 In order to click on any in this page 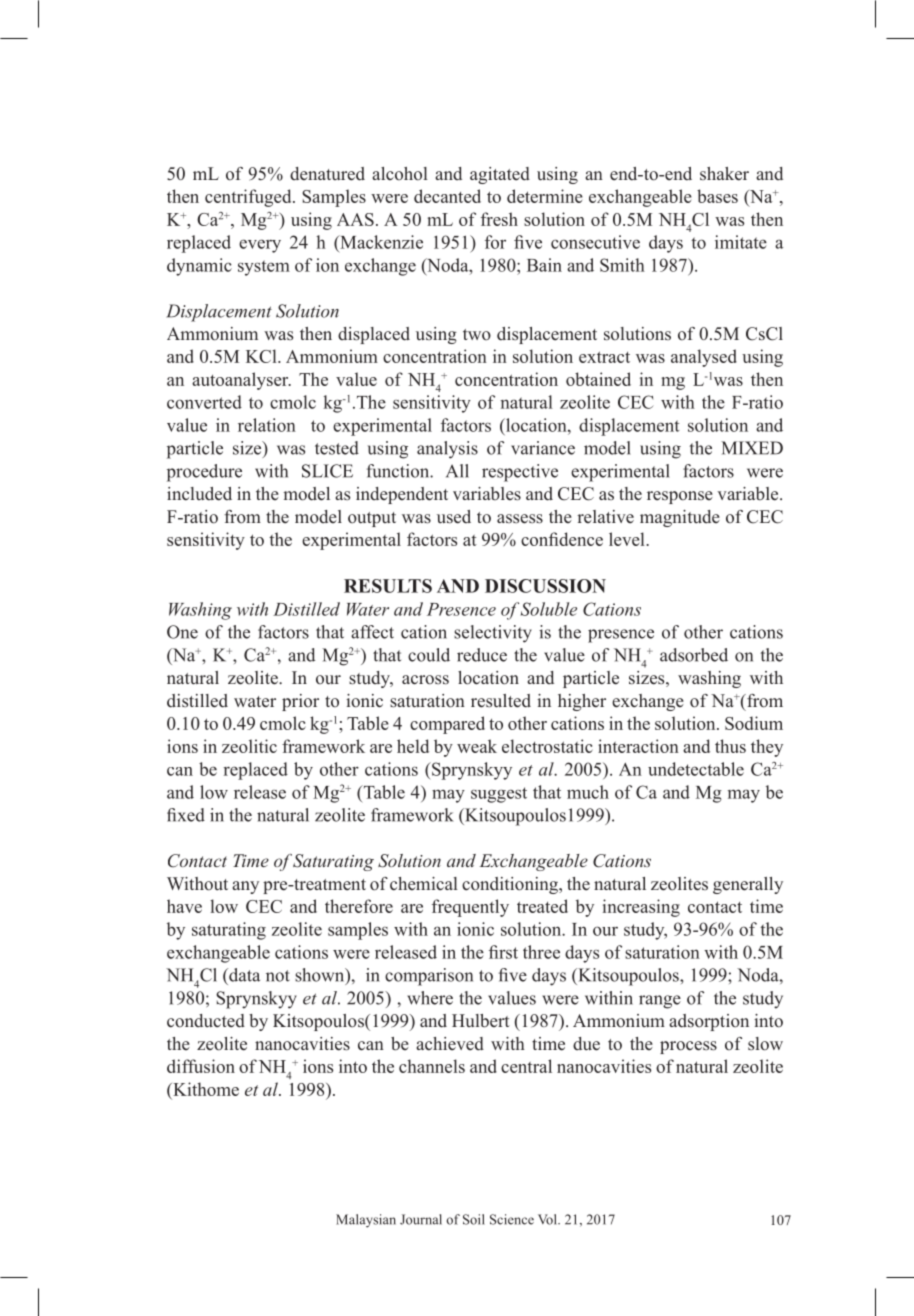, I will do `click(245, 887)`.
